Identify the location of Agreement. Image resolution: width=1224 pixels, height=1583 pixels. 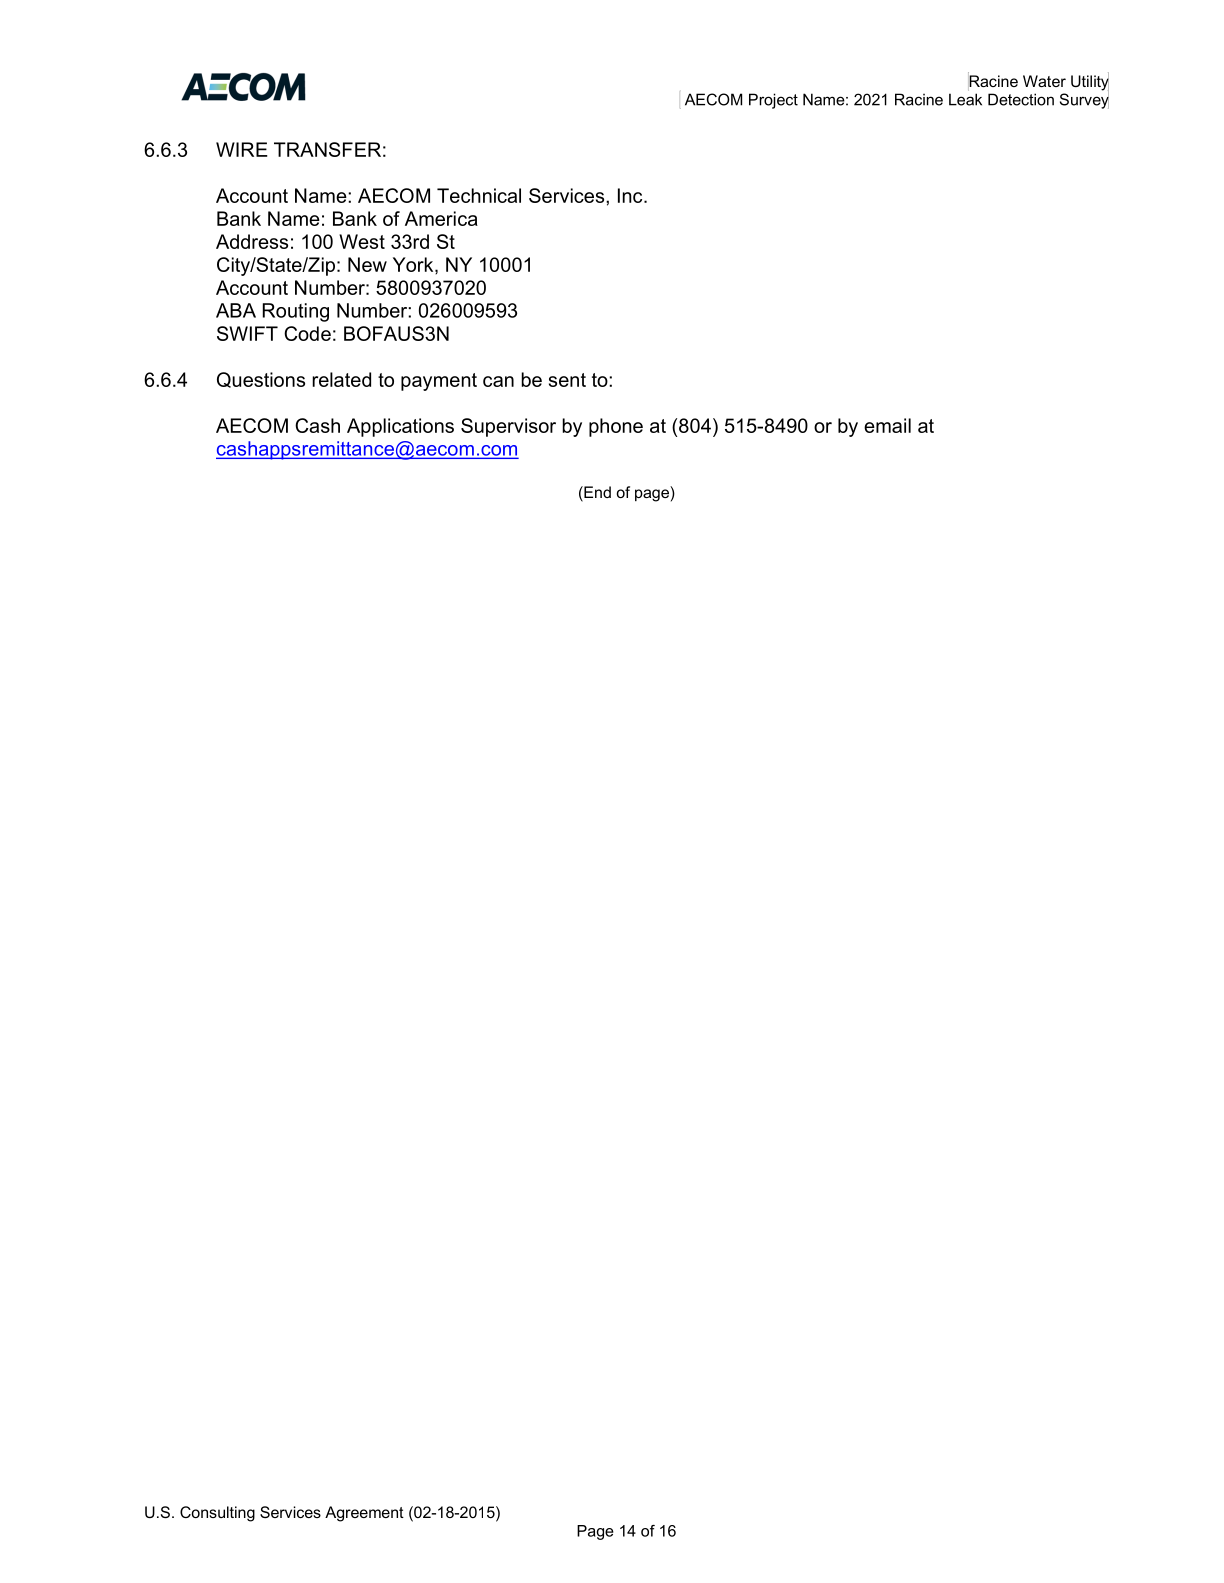
(364, 1514).
